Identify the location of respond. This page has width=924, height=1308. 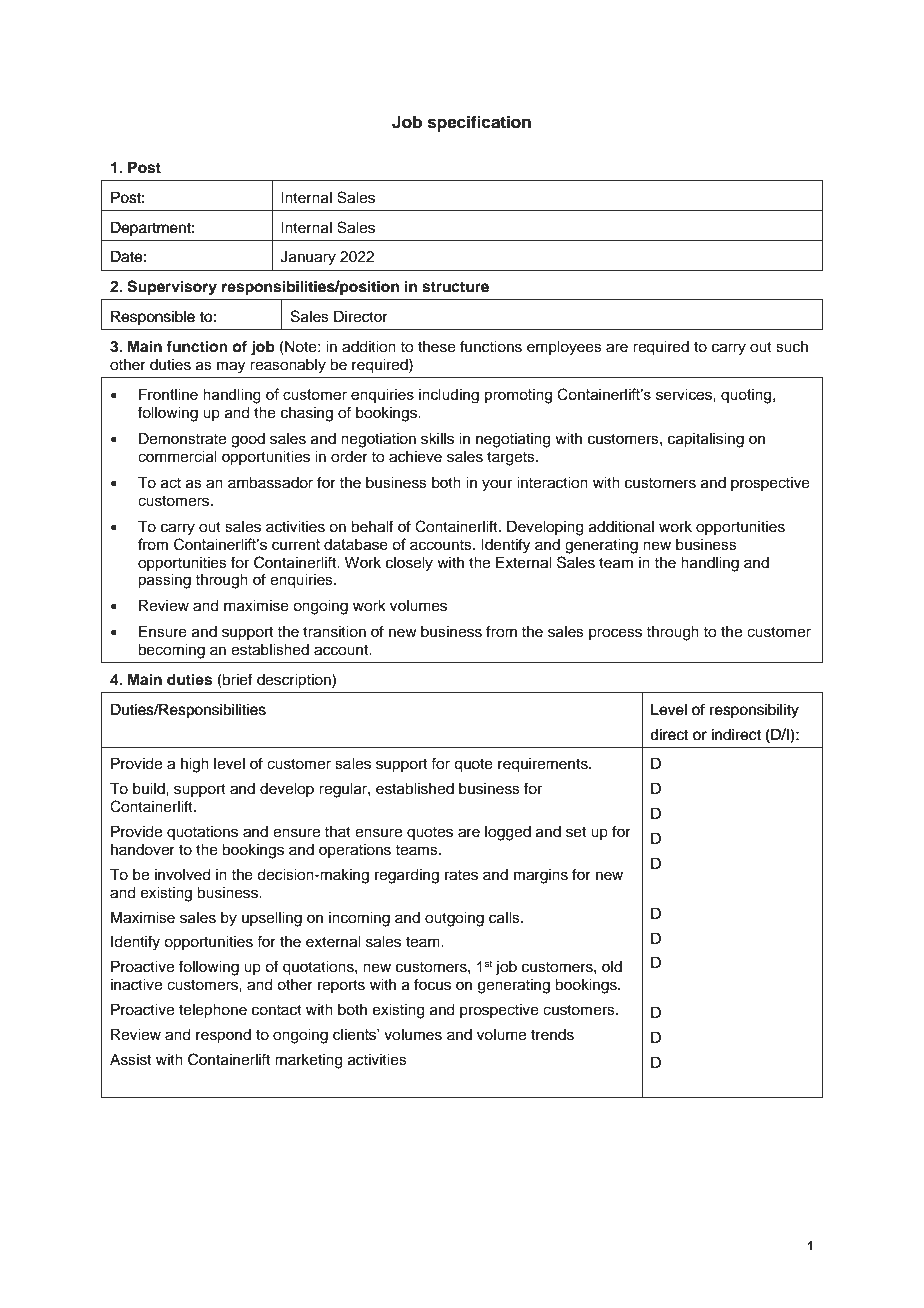
(223, 1036).
